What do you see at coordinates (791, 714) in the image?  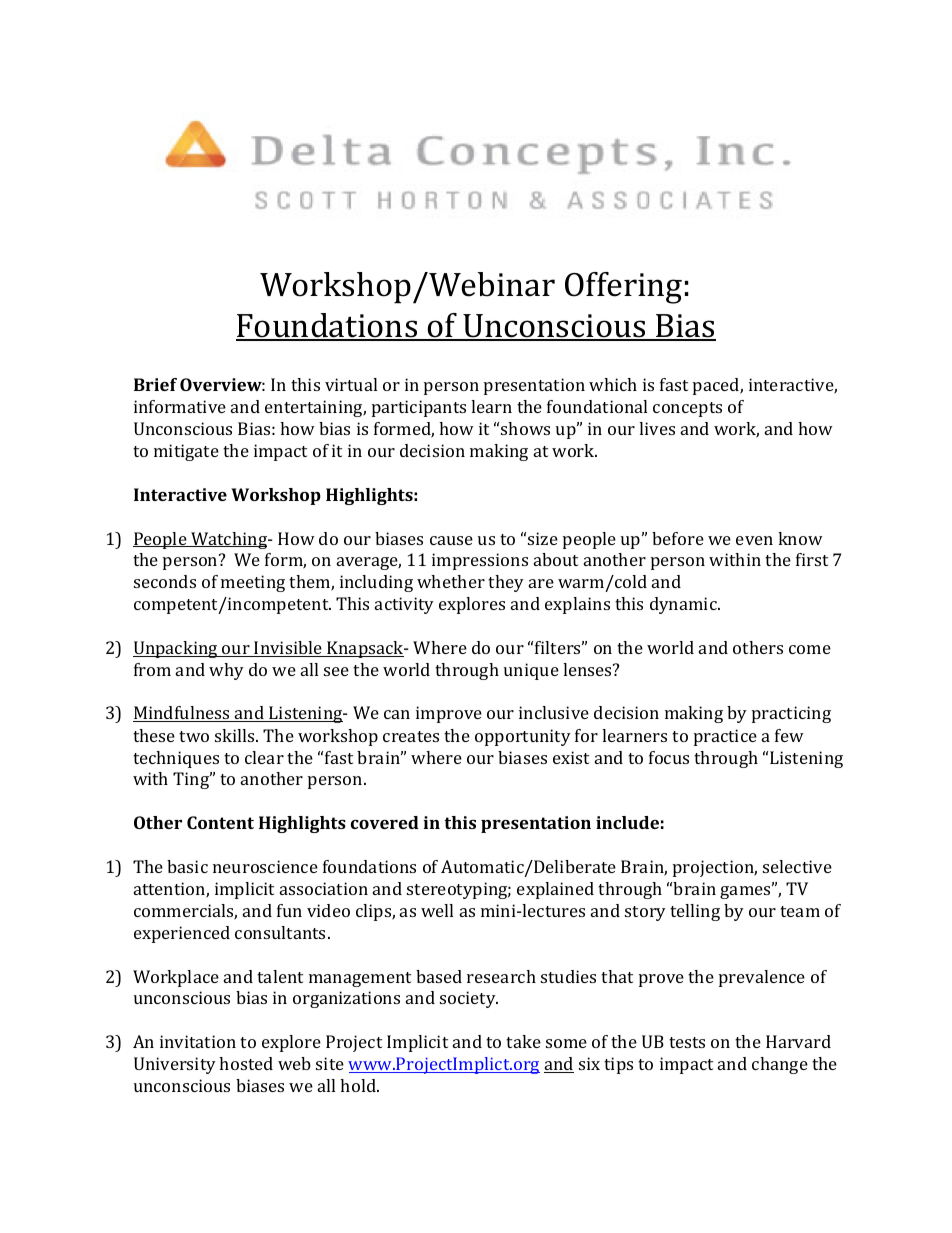 I see `practicing` at bounding box center [791, 714].
